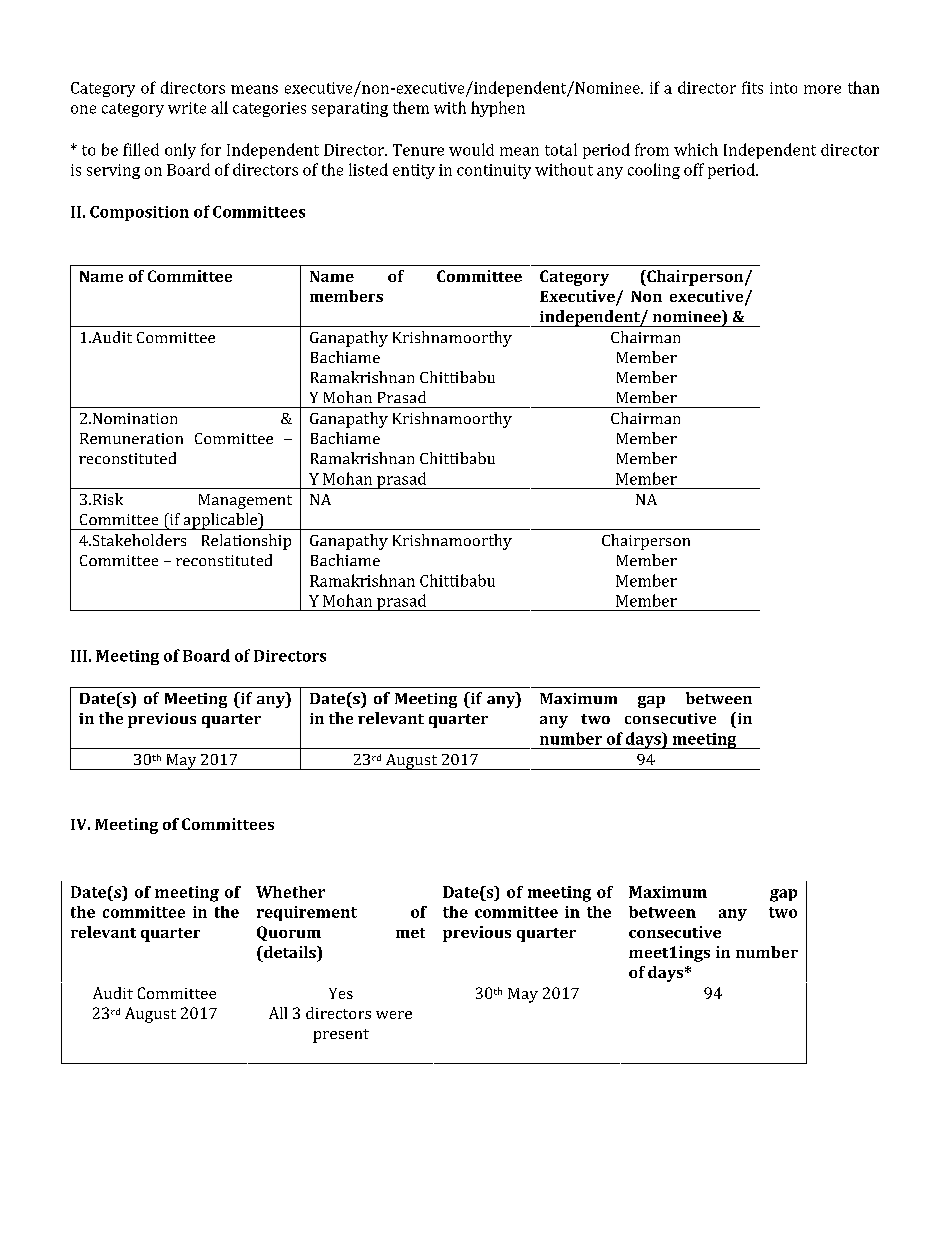  What do you see at coordinates (290, 952) in the screenshot?
I see `details` at bounding box center [290, 952].
